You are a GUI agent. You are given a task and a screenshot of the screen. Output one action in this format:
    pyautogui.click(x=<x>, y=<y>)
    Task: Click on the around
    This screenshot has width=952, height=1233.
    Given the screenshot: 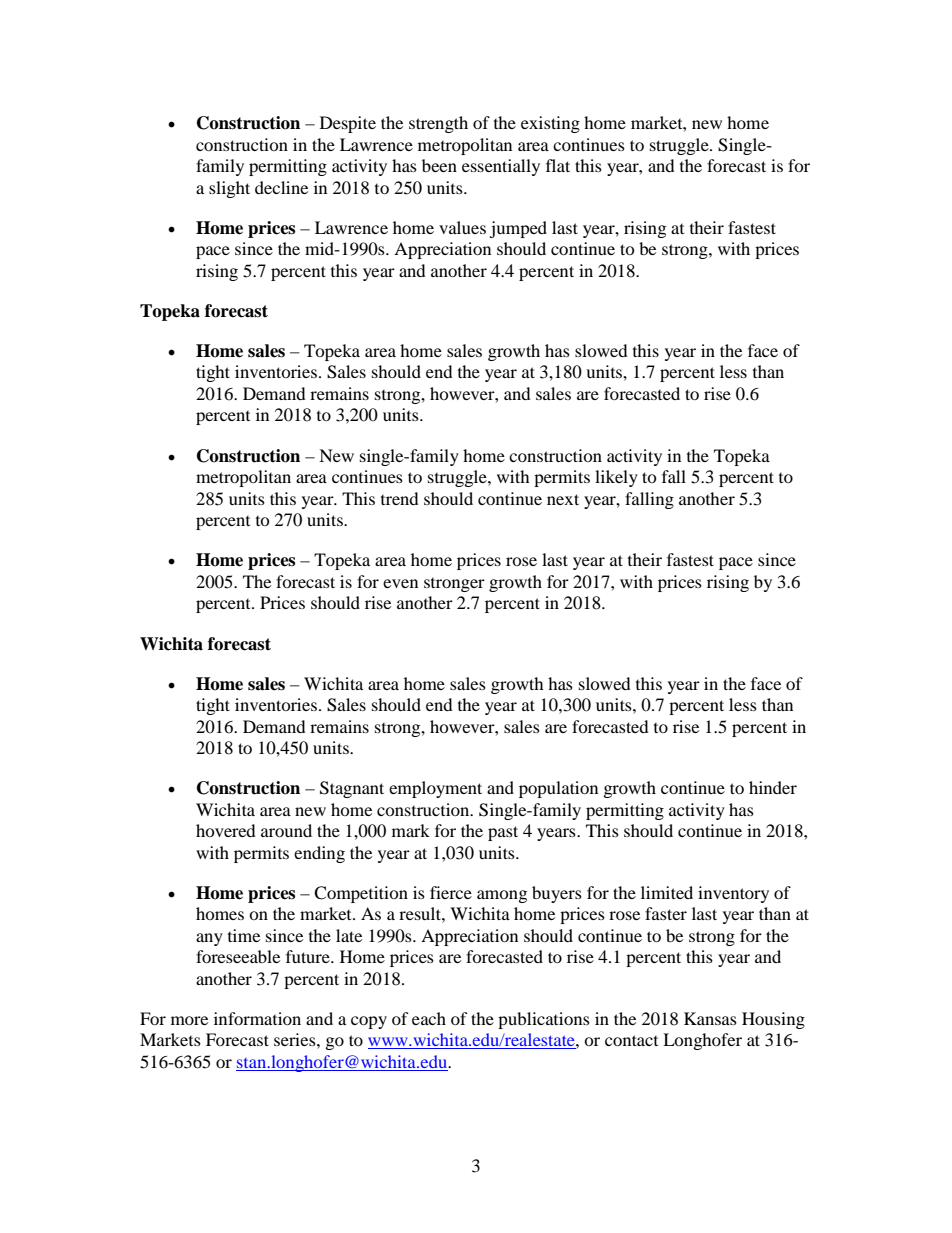 What is the action you would take?
    pyautogui.click(x=286, y=830)
